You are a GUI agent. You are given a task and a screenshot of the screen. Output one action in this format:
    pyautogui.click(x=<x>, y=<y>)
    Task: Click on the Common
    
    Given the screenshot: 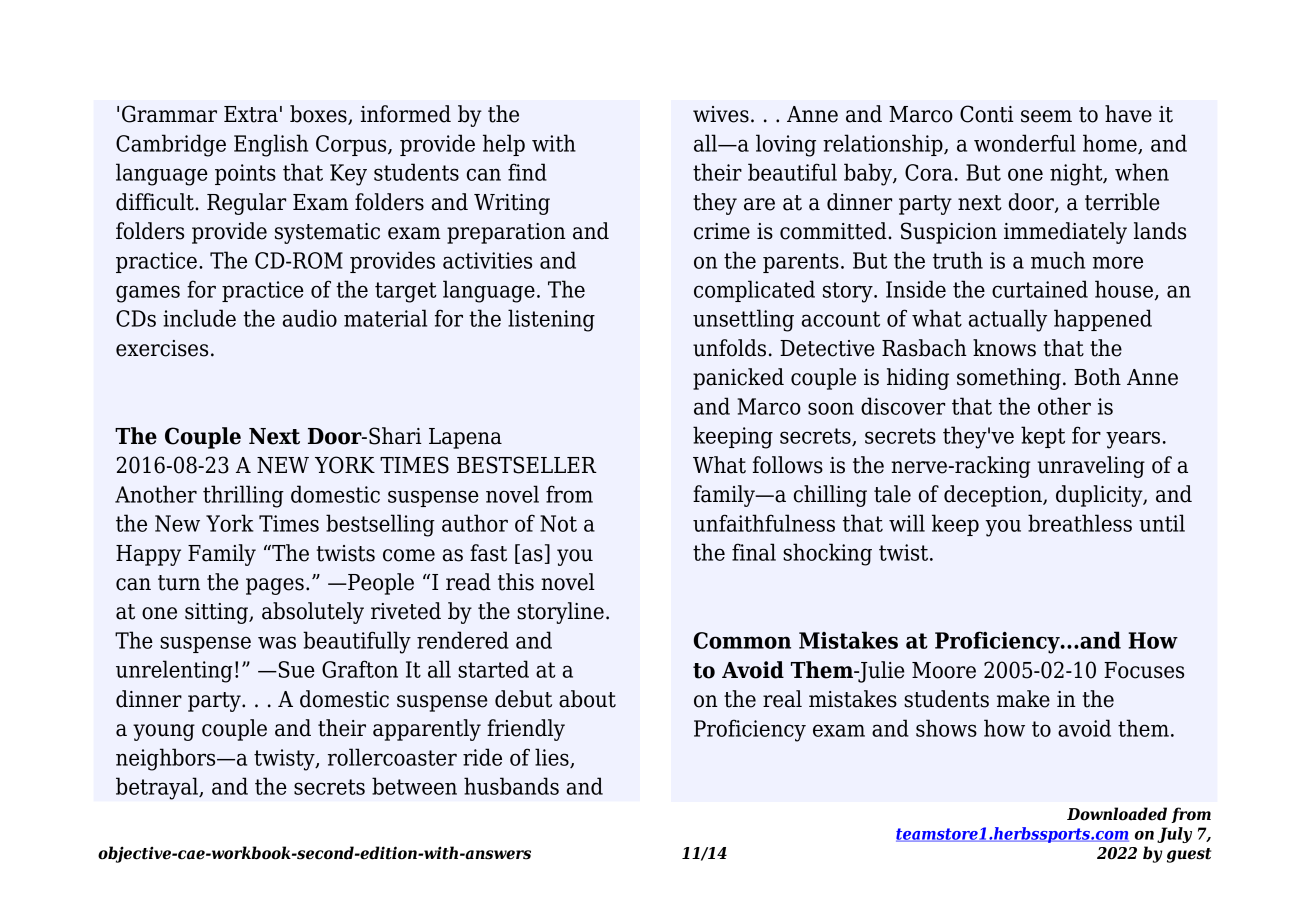 What is the action you would take?
    pyautogui.click(x=742, y=640)
